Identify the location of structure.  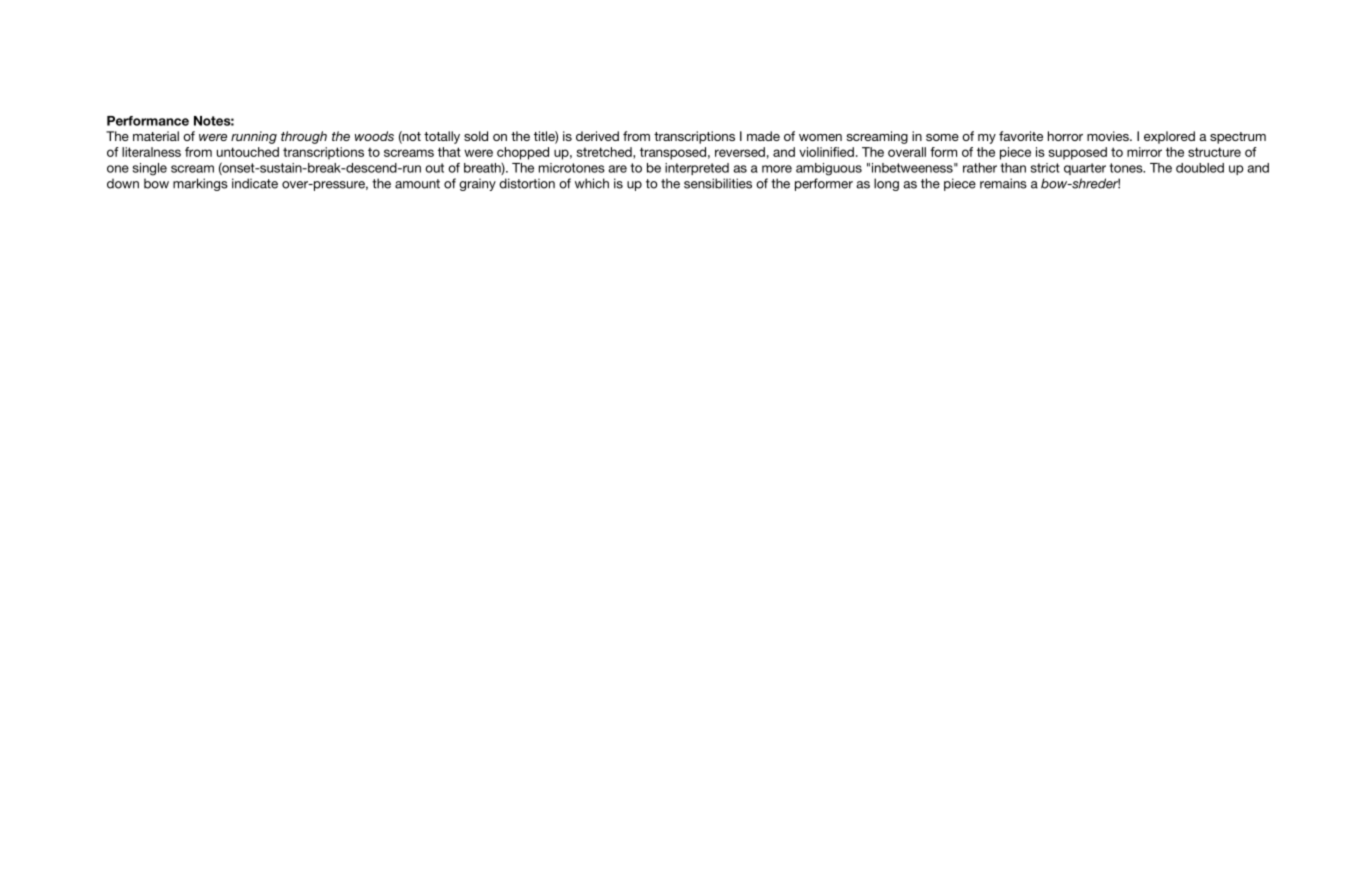
(1214, 152).
